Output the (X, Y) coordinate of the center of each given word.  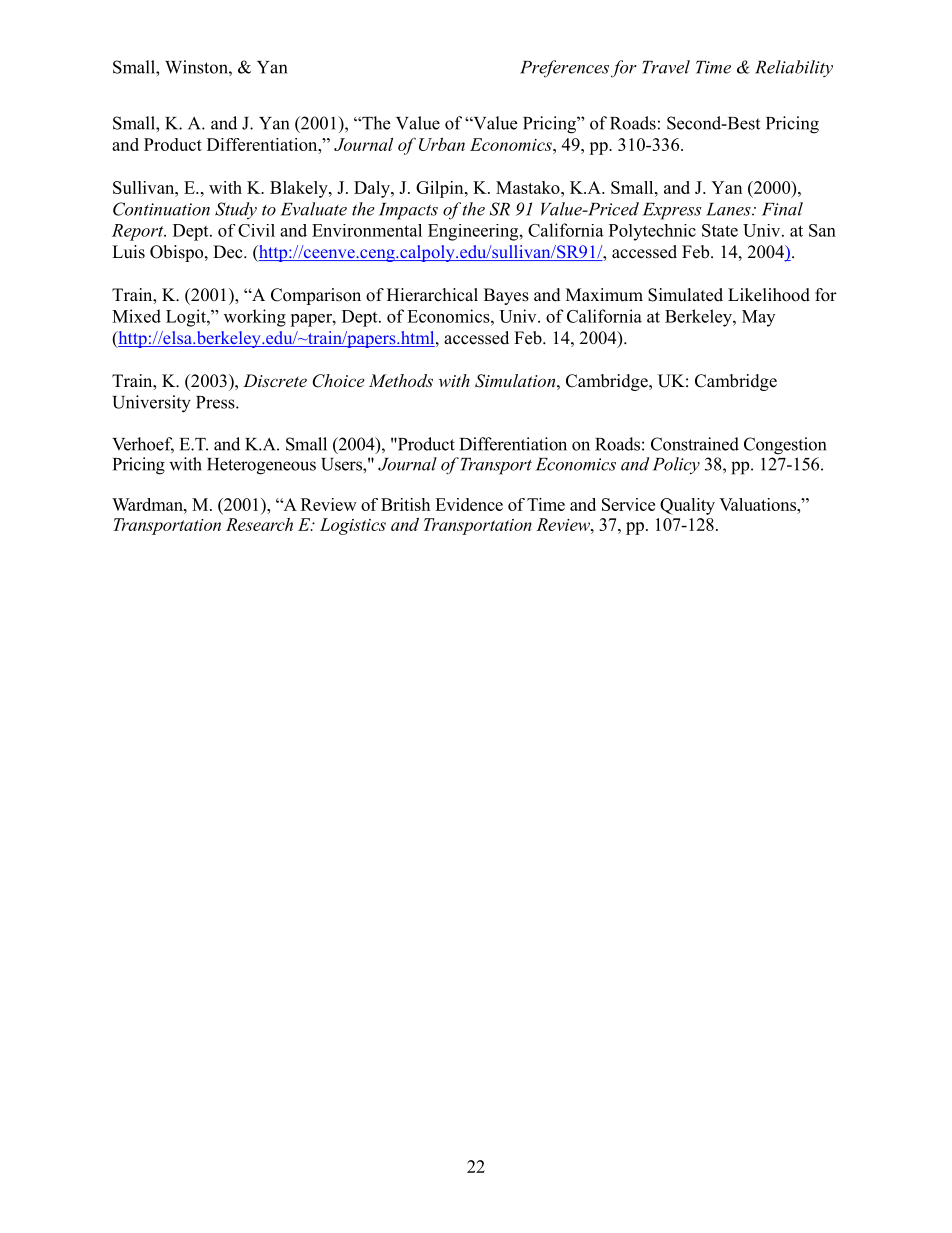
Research (259, 524)
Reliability (794, 68)
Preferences (564, 69)
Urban (442, 144)
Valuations (758, 504)
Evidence (469, 504)
